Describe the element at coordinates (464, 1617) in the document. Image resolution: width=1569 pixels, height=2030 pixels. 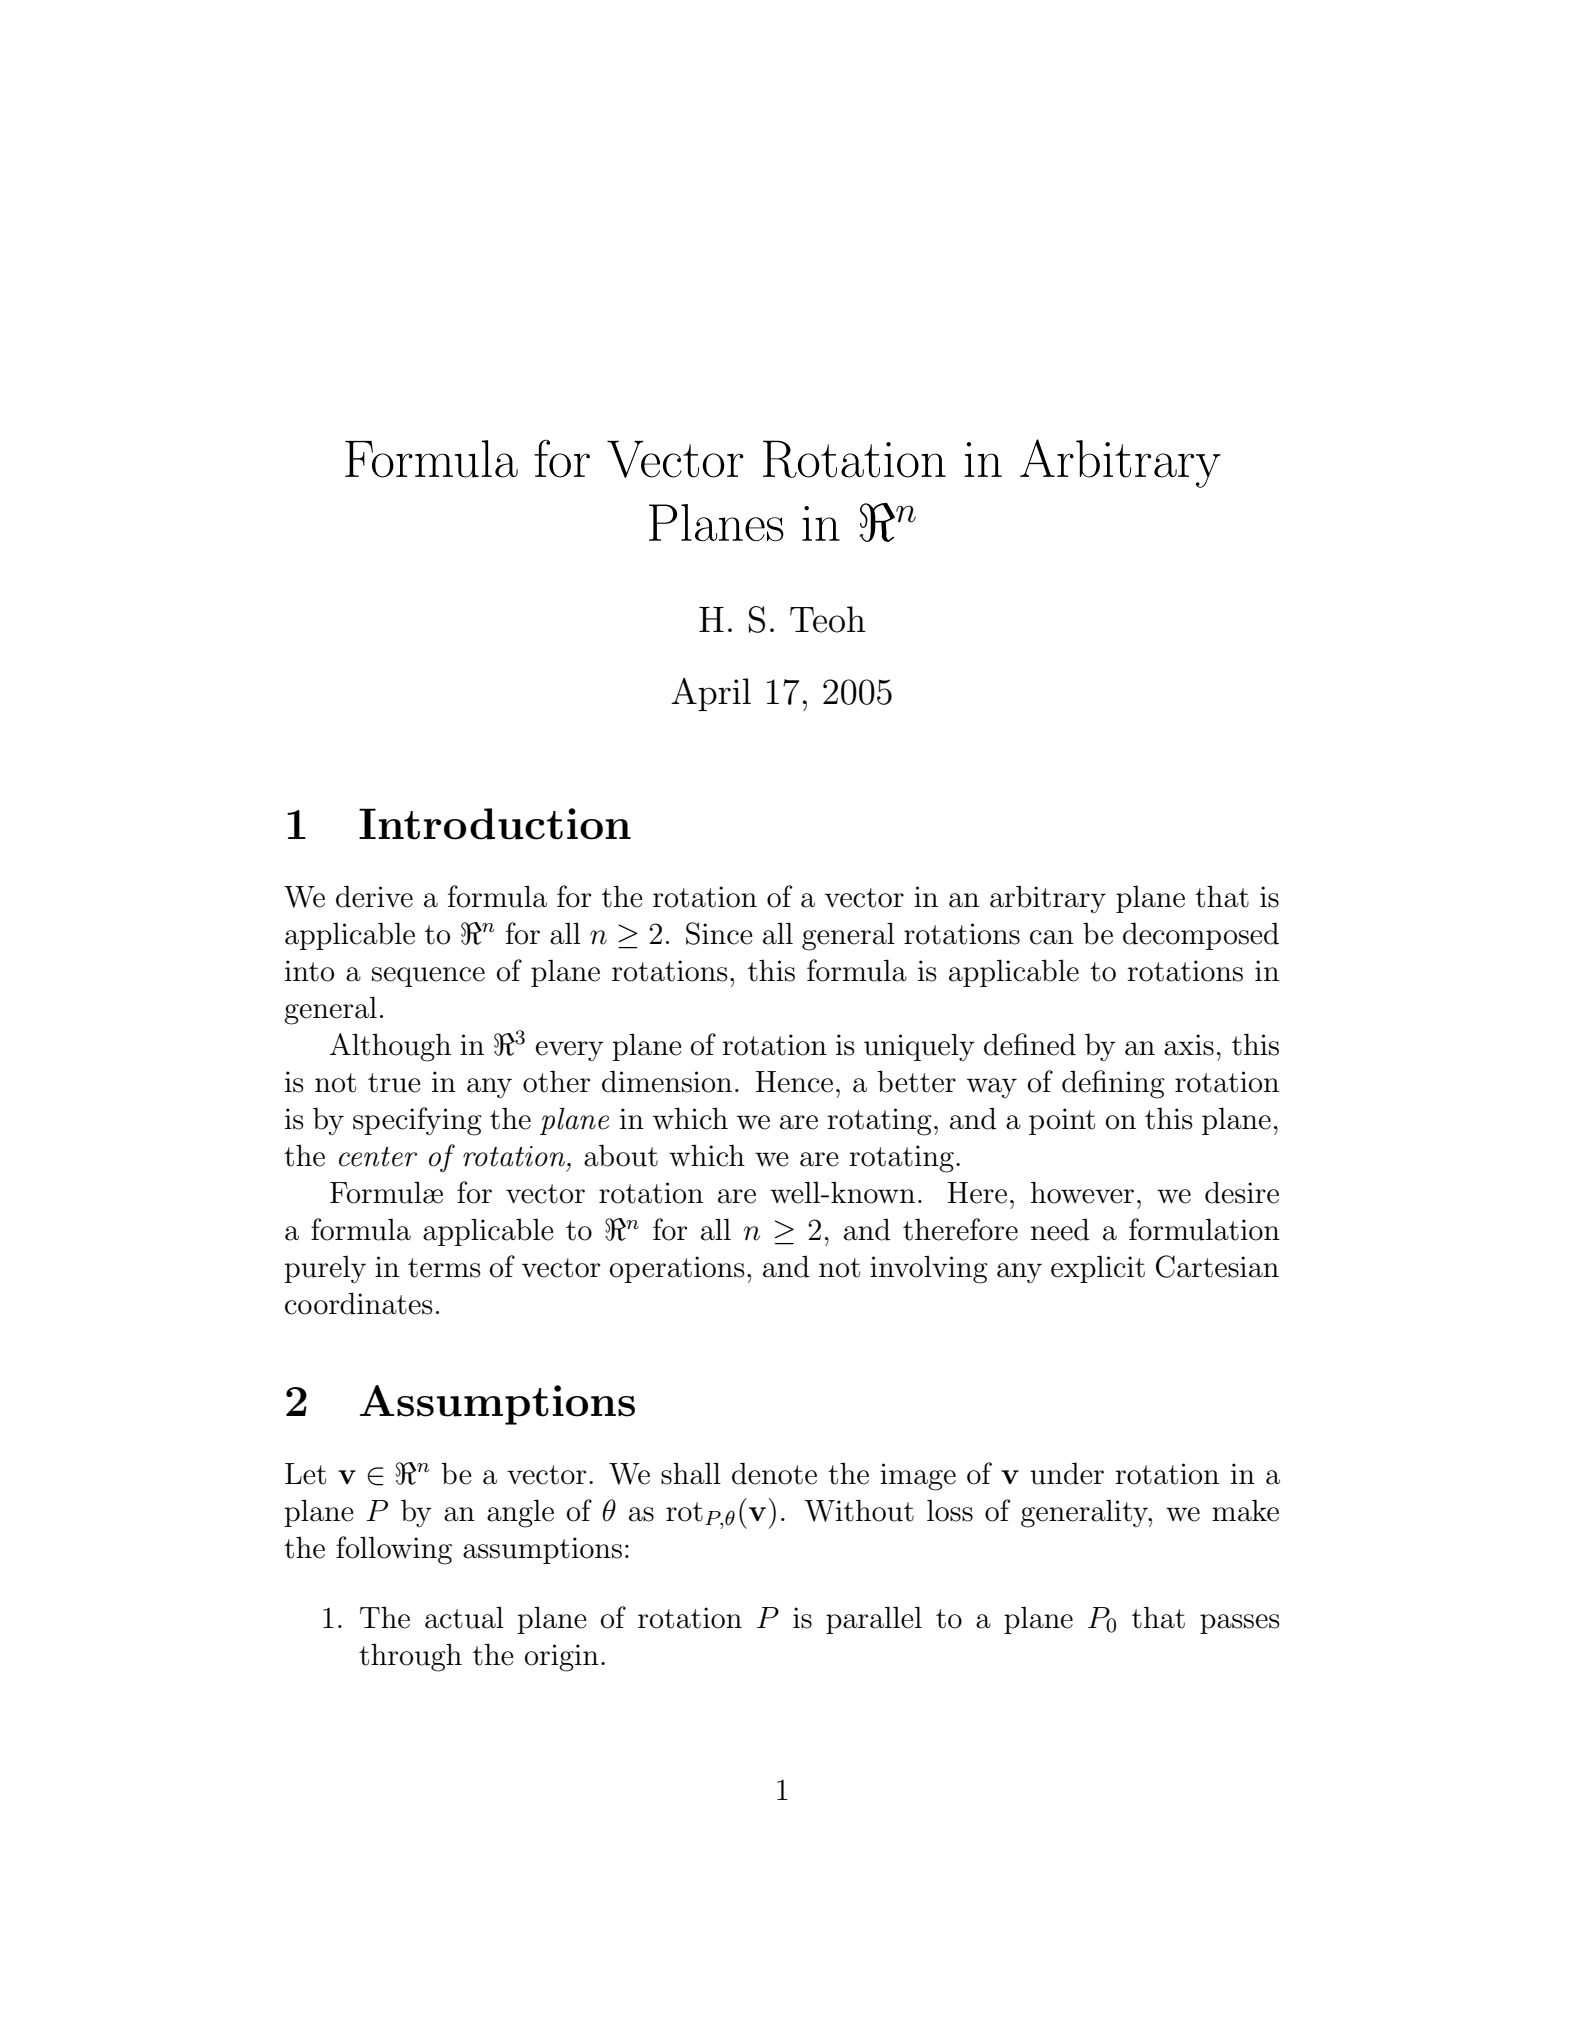
I see `actual` at that location.
